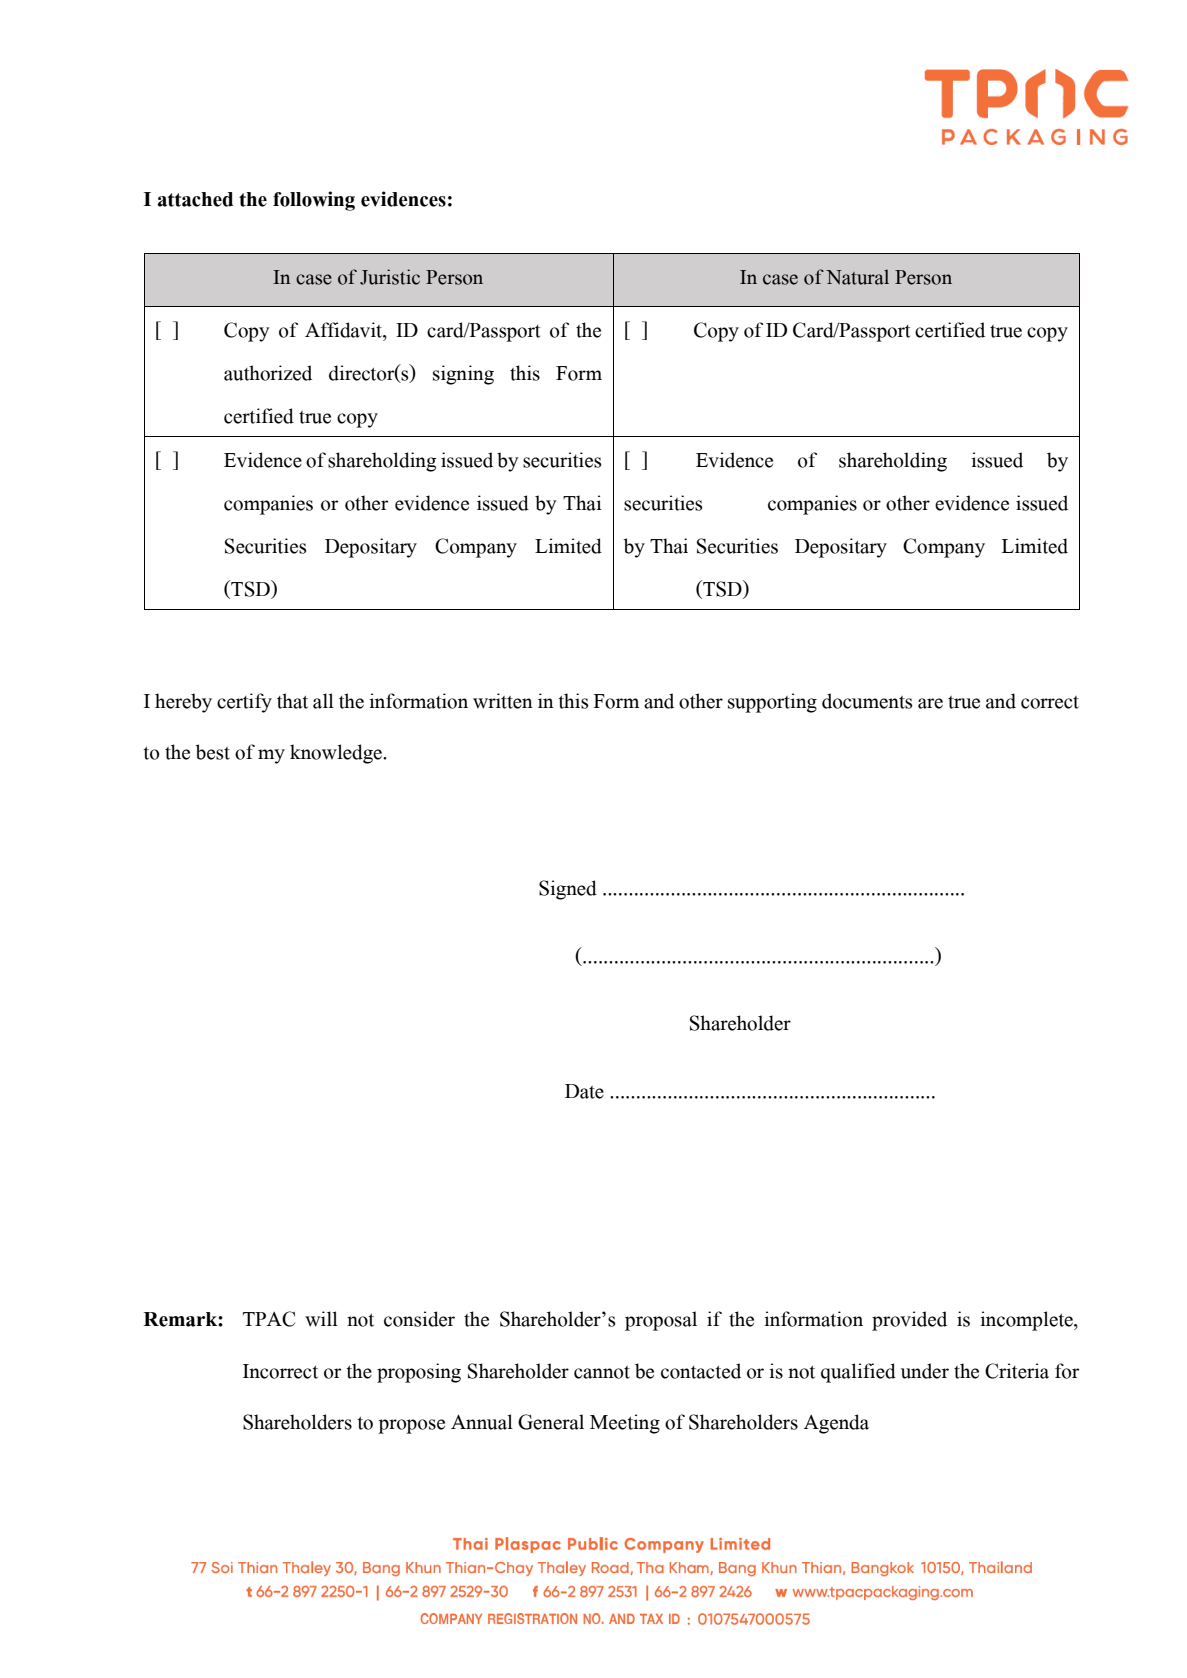  I want to click on following, so click(314, 201).
